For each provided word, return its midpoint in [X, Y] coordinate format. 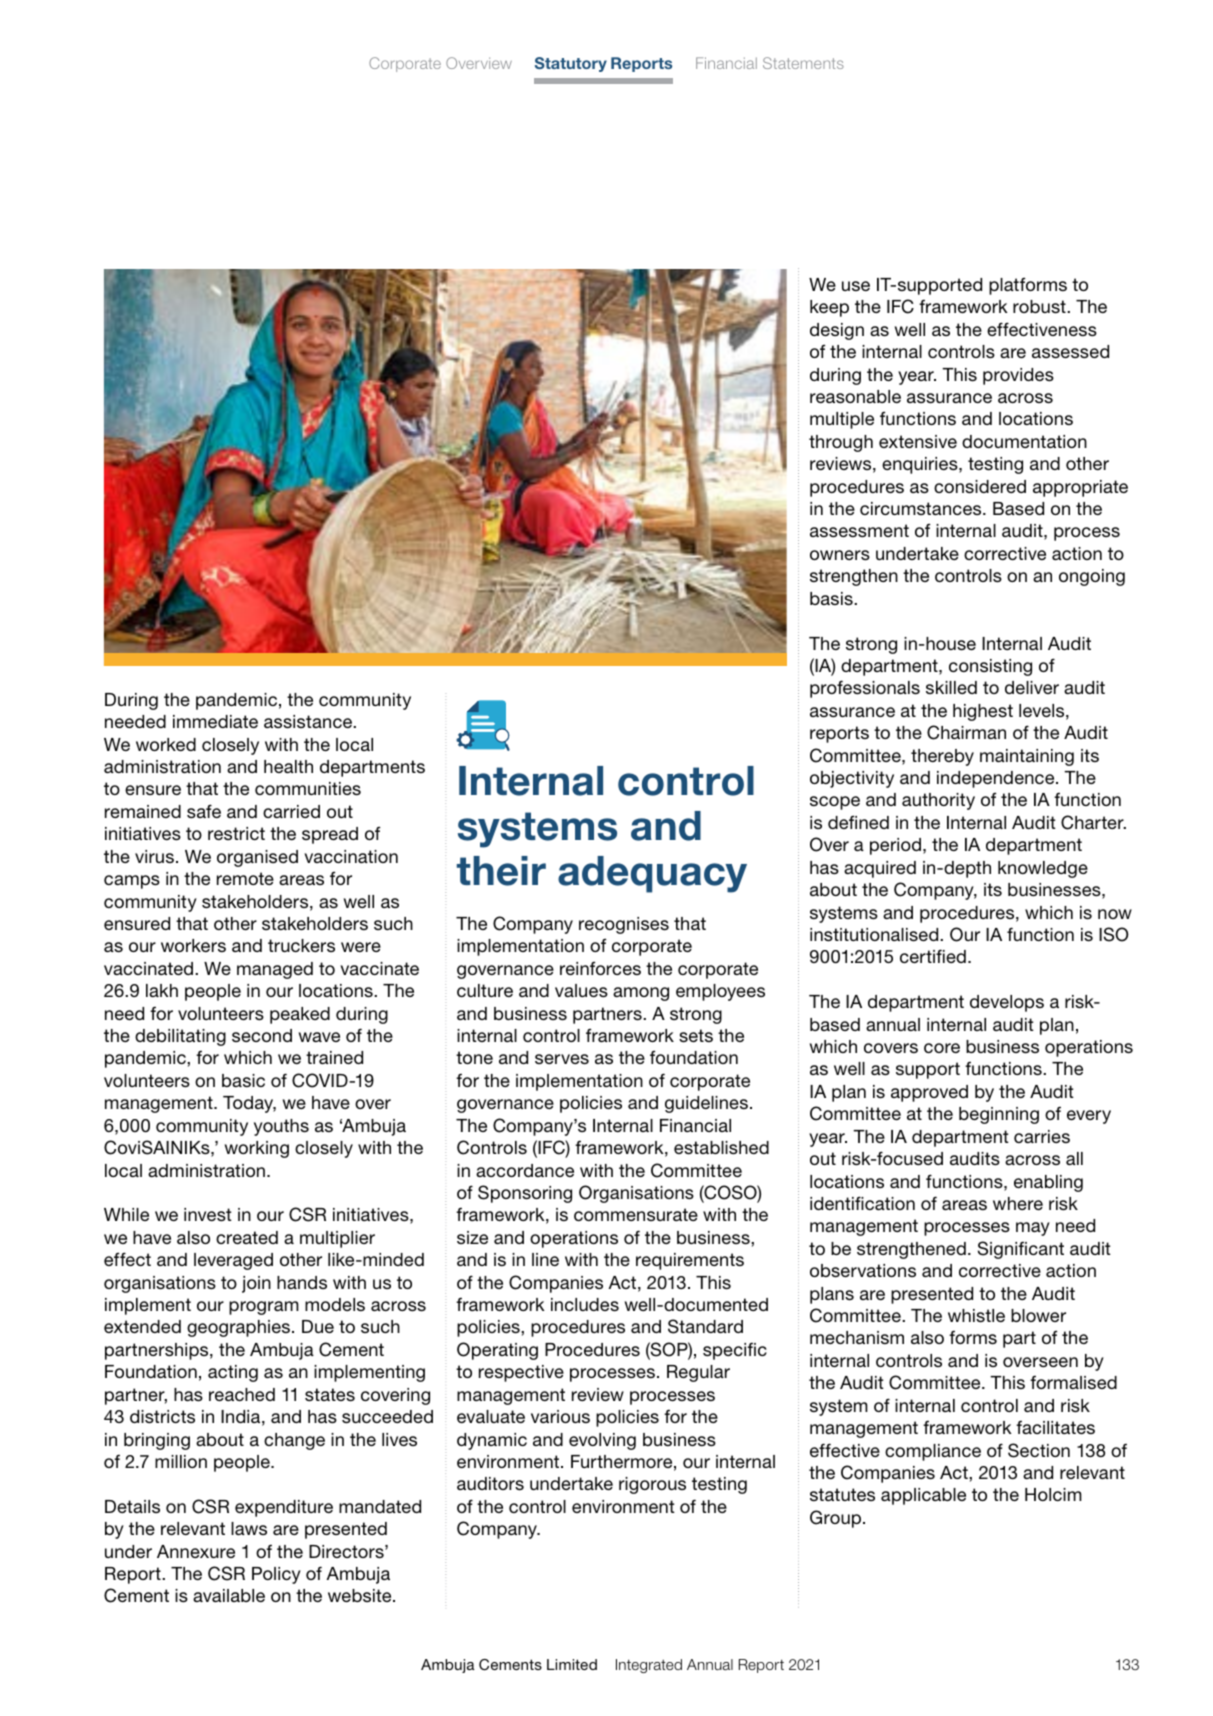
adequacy [652, 874]
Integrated [649, 1666]
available [229, 1595]
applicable [923, 1496]
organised [257, 858]
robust [1040, 307]
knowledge [1043, 869]
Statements [803, 63]
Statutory [571, 64]
